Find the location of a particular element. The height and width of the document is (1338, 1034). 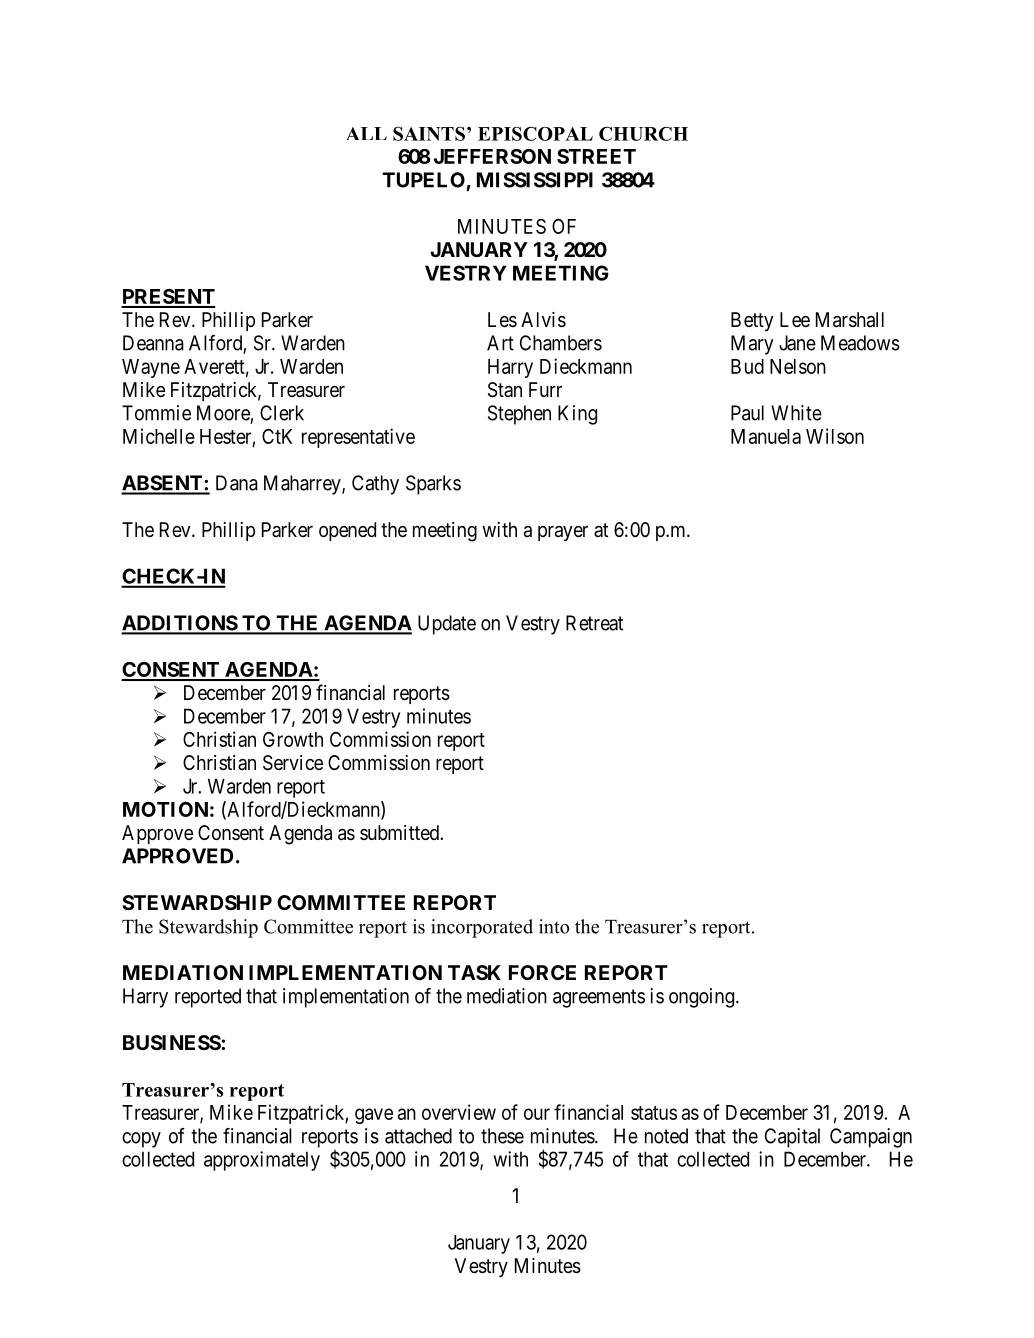

TUPELO is located at coordinates (423, 180).
